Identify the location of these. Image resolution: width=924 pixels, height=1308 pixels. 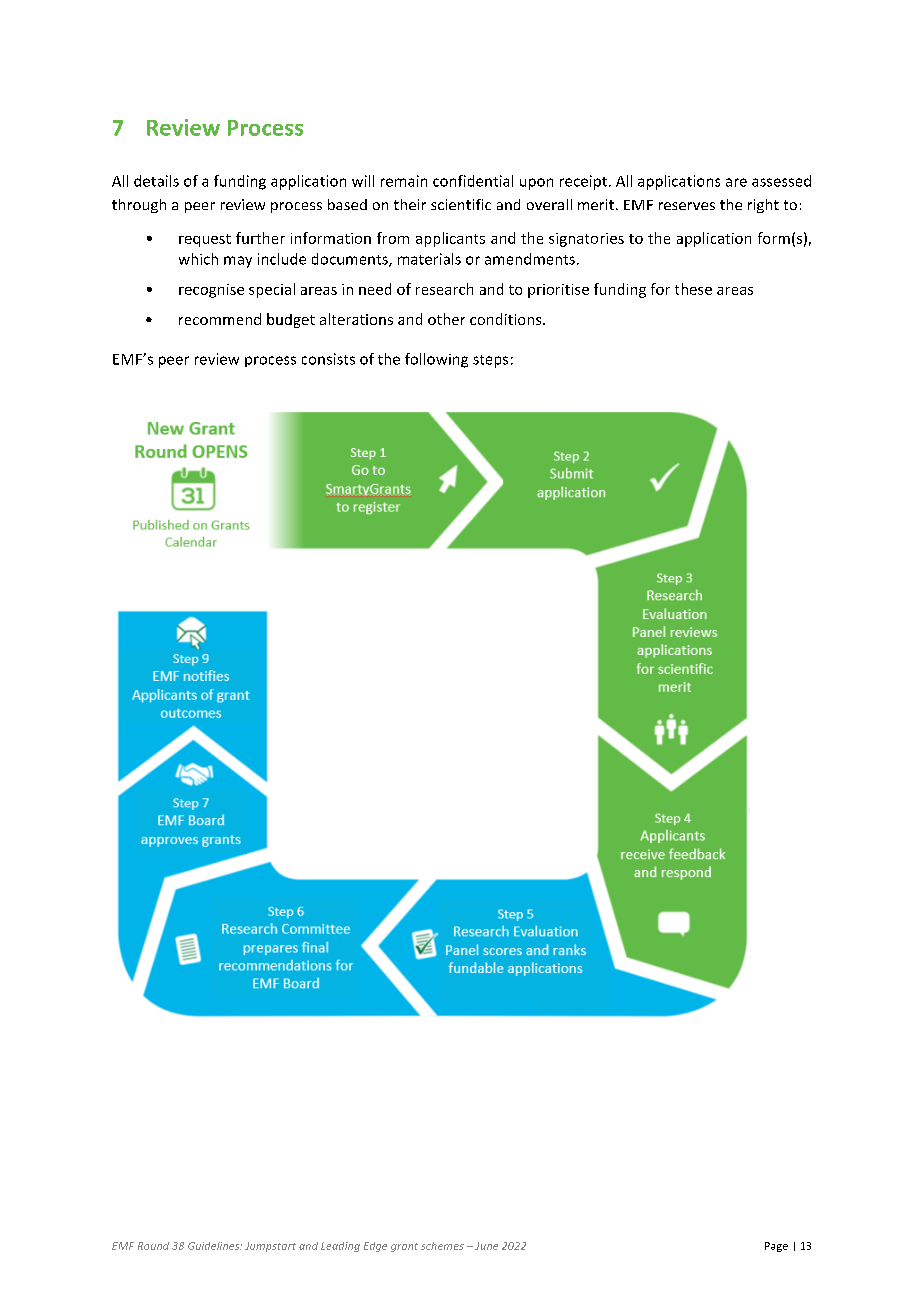
(693, 289).
